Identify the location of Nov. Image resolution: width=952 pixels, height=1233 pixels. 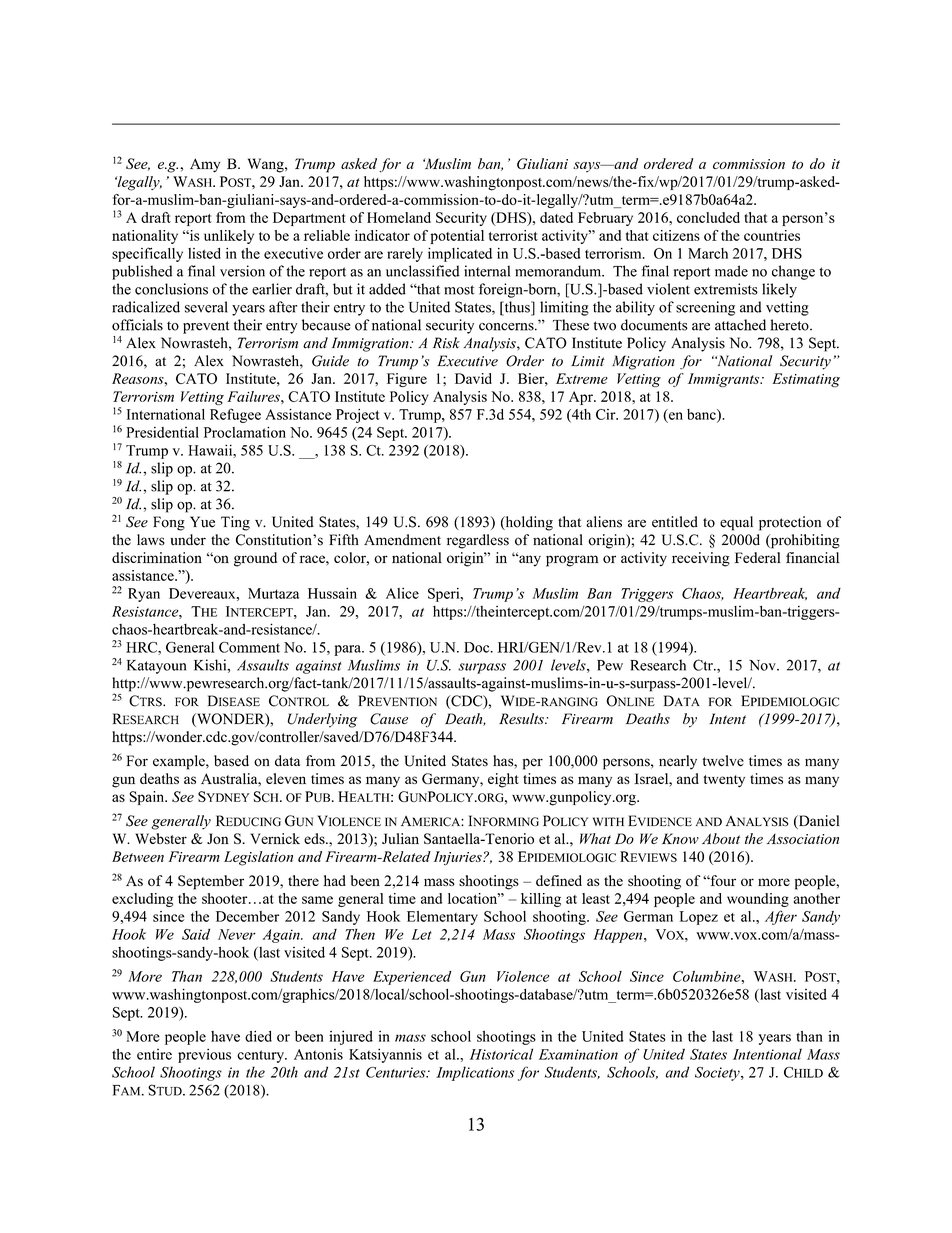
(763, 665).
